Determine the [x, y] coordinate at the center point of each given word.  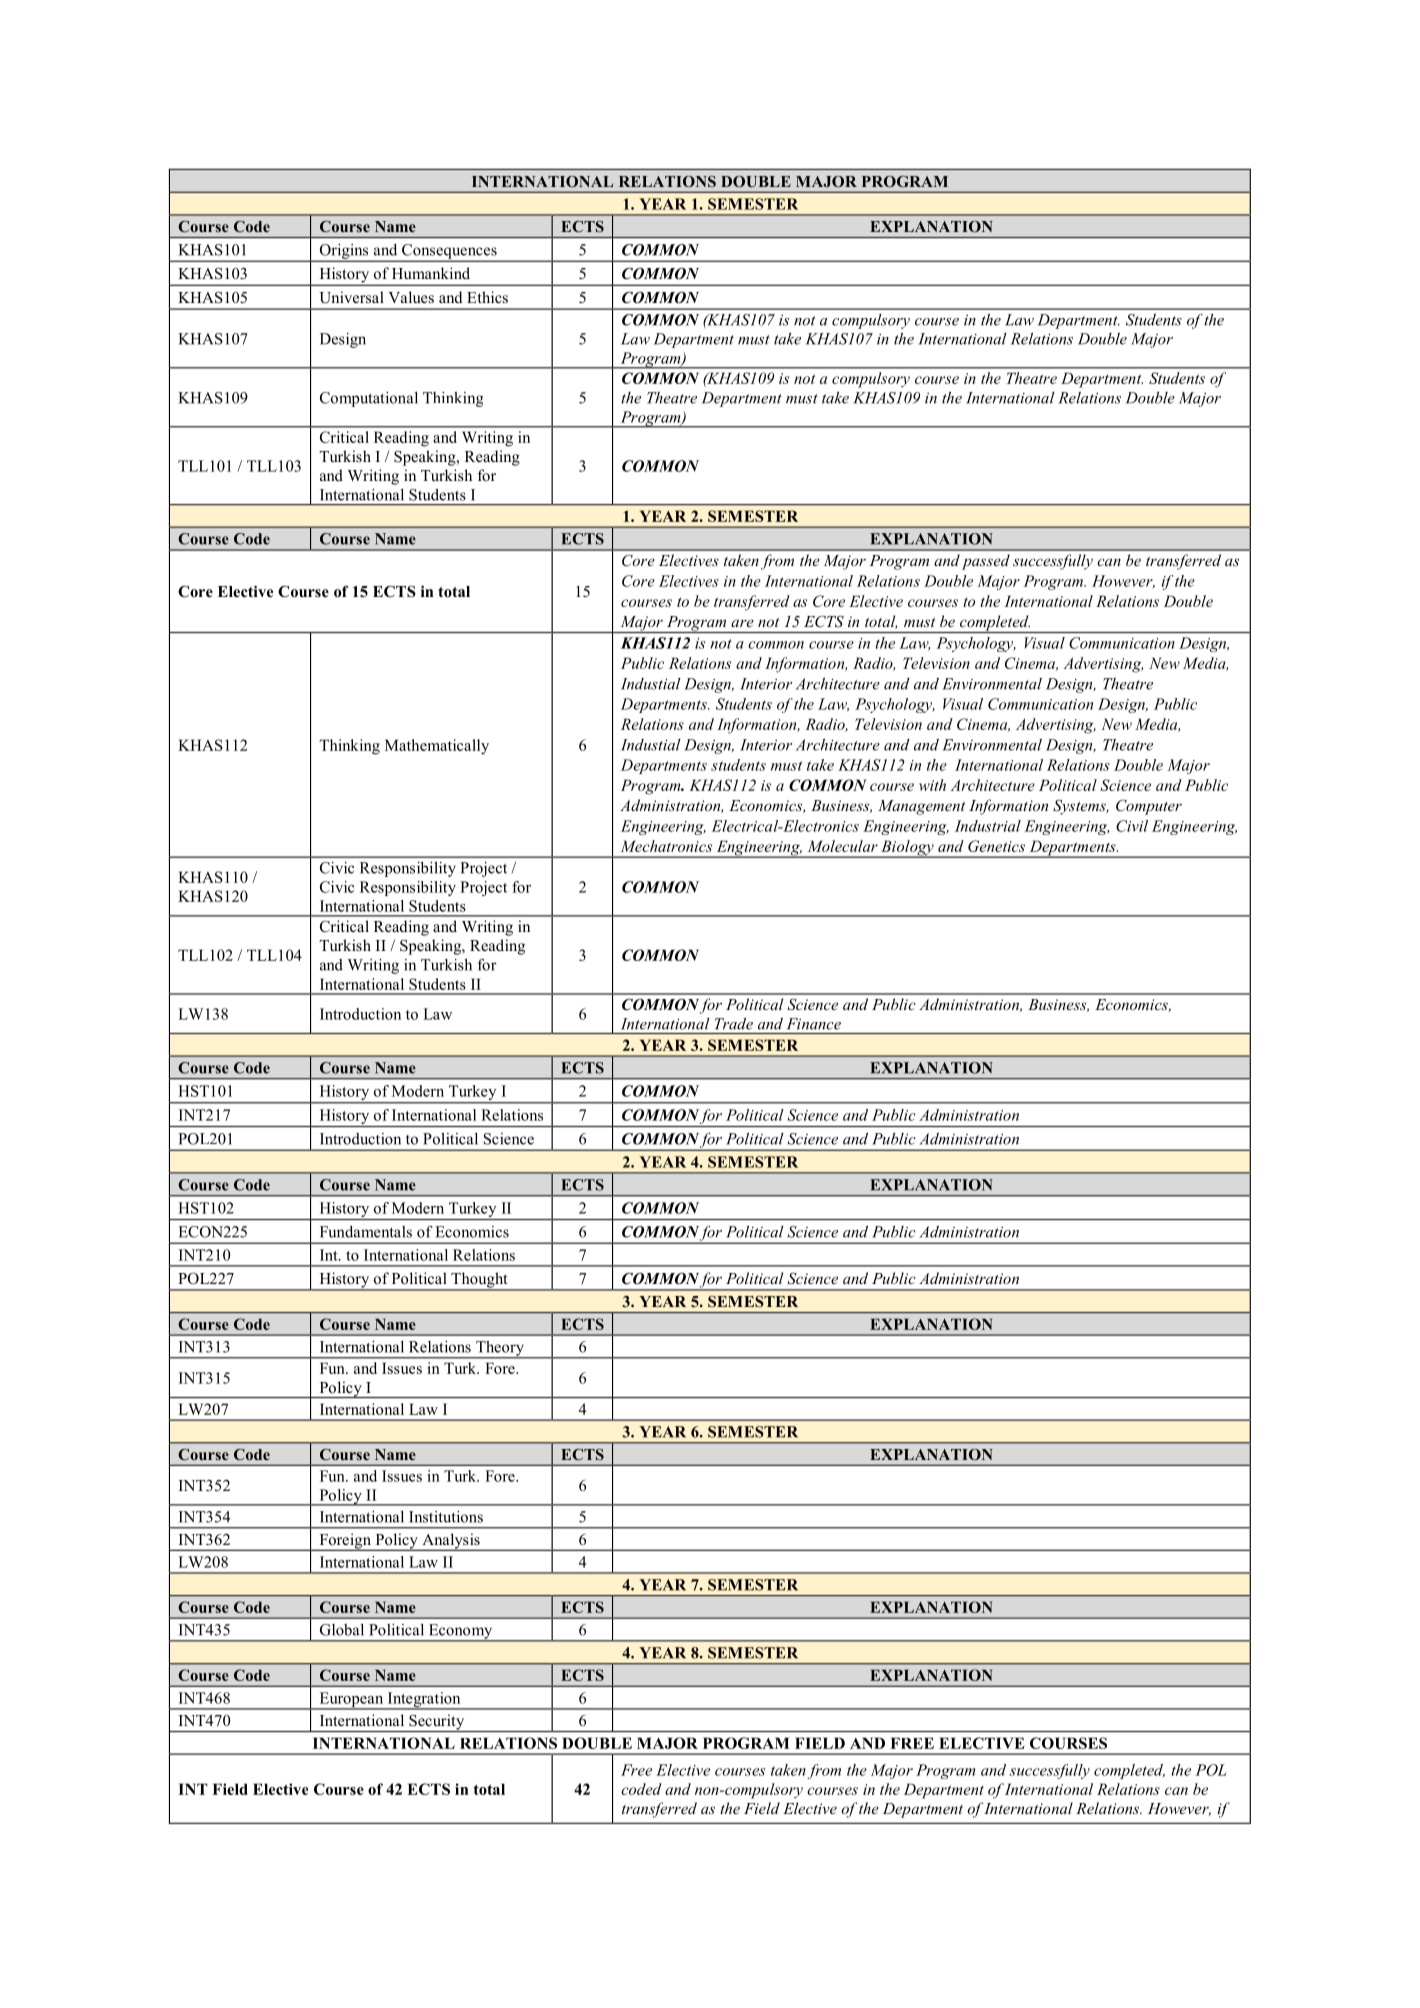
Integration [424, 1701]
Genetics [996, 846]
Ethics [487, 297]
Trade [734, 1024]
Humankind [431, 273]
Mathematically [437, 747]
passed [986, 562]
